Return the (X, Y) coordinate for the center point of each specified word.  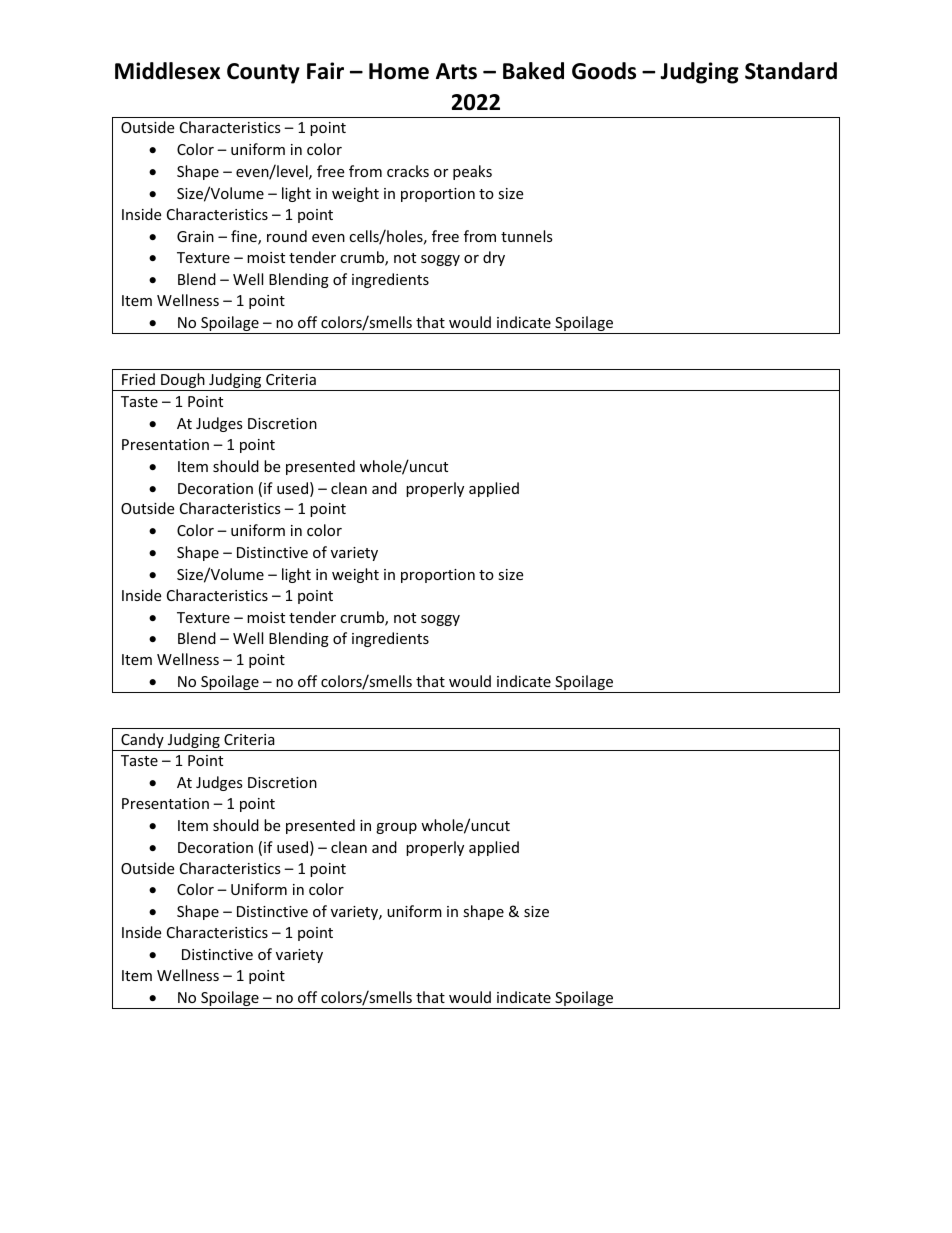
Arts (456, 71)
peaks (472, 172)
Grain (195, 236)
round (287, 236)
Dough (183, 382)
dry (494, 258)
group (396, 828)
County (263, 73)
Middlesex (167, 71)
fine (245, 237)
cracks (408, 171)
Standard (791, 71)
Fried (138, 379)
